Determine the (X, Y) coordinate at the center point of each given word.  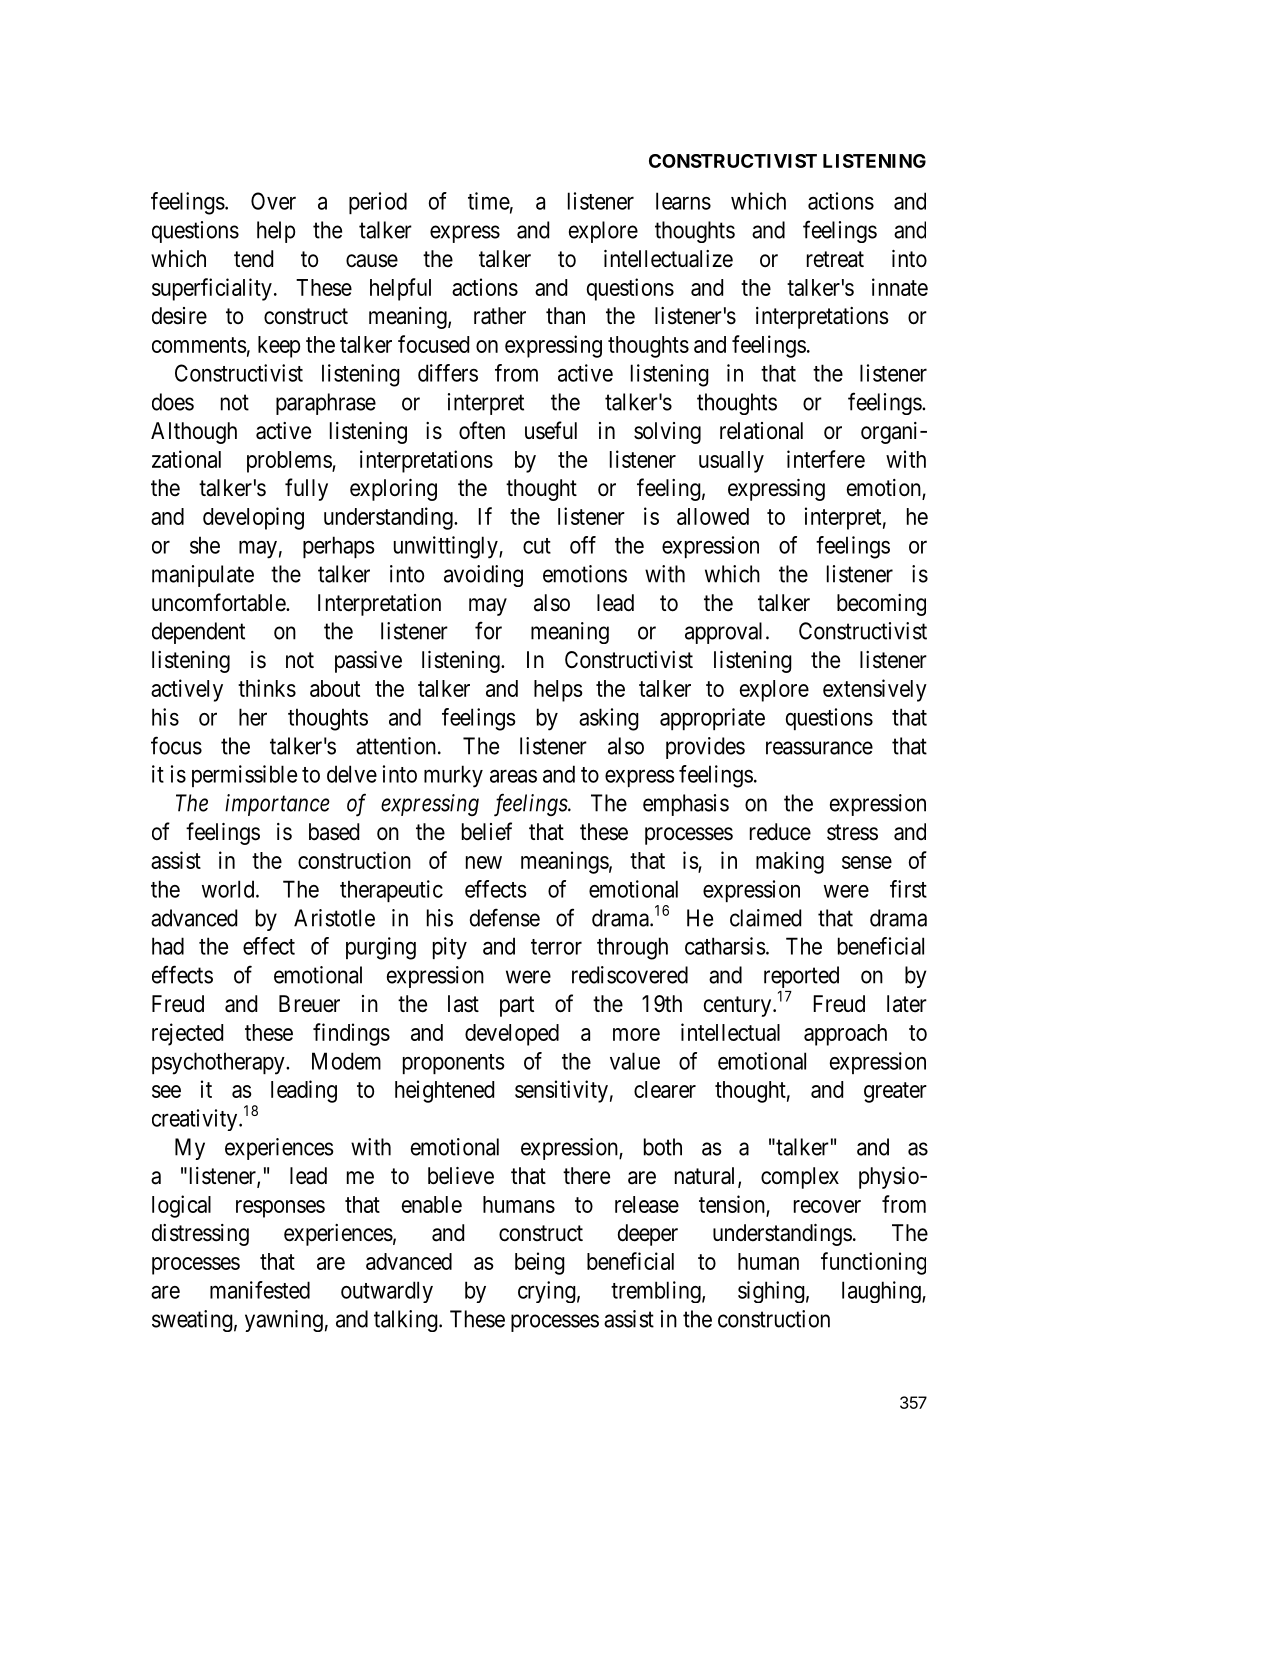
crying (547, 1292)
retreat (835, 259)
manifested (260, 1290)
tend (253, 259)
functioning (873, 1263)
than (565, 316)
